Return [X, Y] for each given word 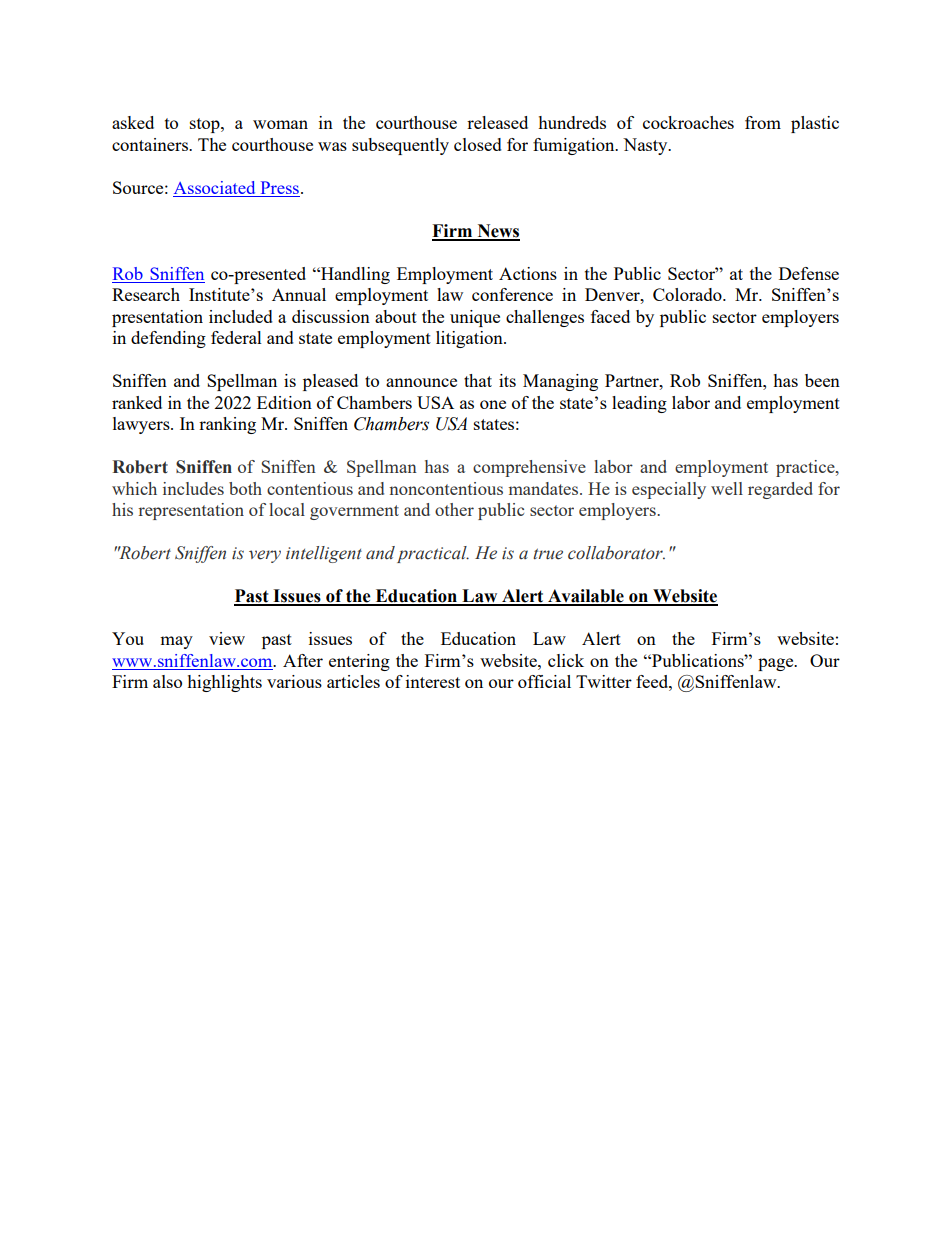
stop [206, 125]
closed [478, 144]
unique [475, 318]
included [241, 316]
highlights [224, 683]
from [763, 122]
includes [193, 488]
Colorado [688, 294]
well [727, 488]
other [454, 509]
